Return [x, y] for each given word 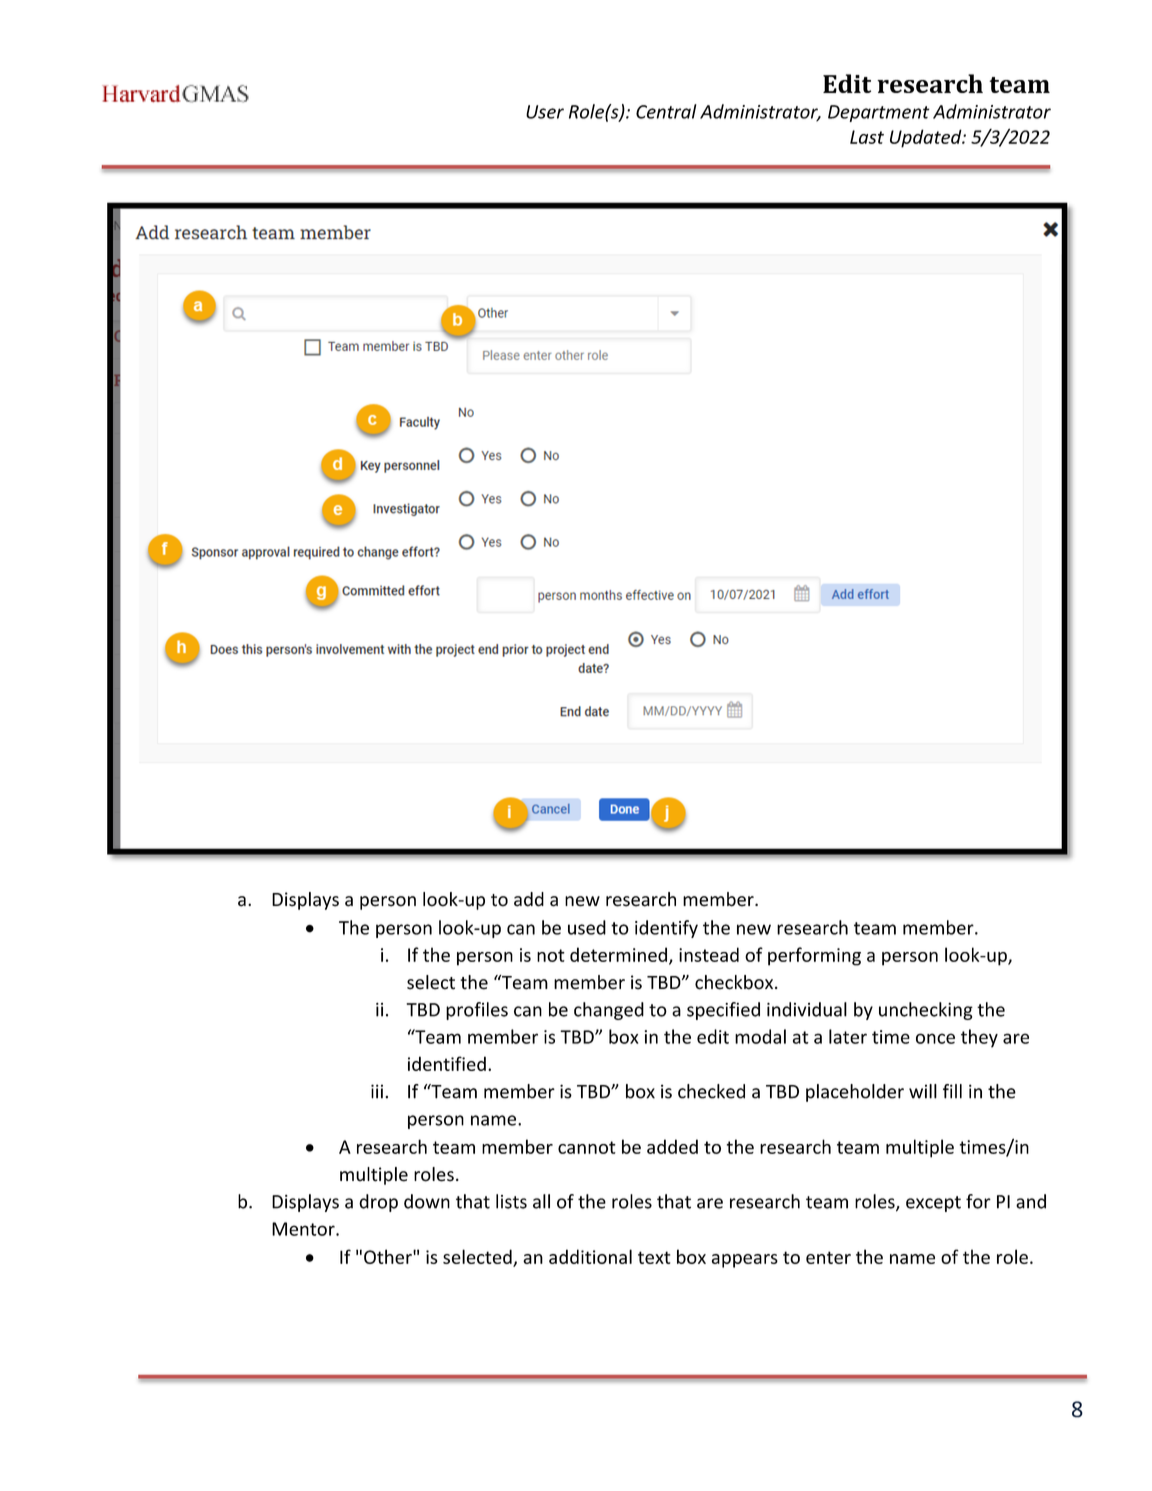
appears [745, 1261]
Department [879, 113]
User [545, 112]
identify [666, 929]
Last [867, 137]
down [427, 1201]
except [933, 1204]
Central [666, 111]
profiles [477, 1011]
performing [814, 956]
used [587, 927]
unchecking [926, 1011]
